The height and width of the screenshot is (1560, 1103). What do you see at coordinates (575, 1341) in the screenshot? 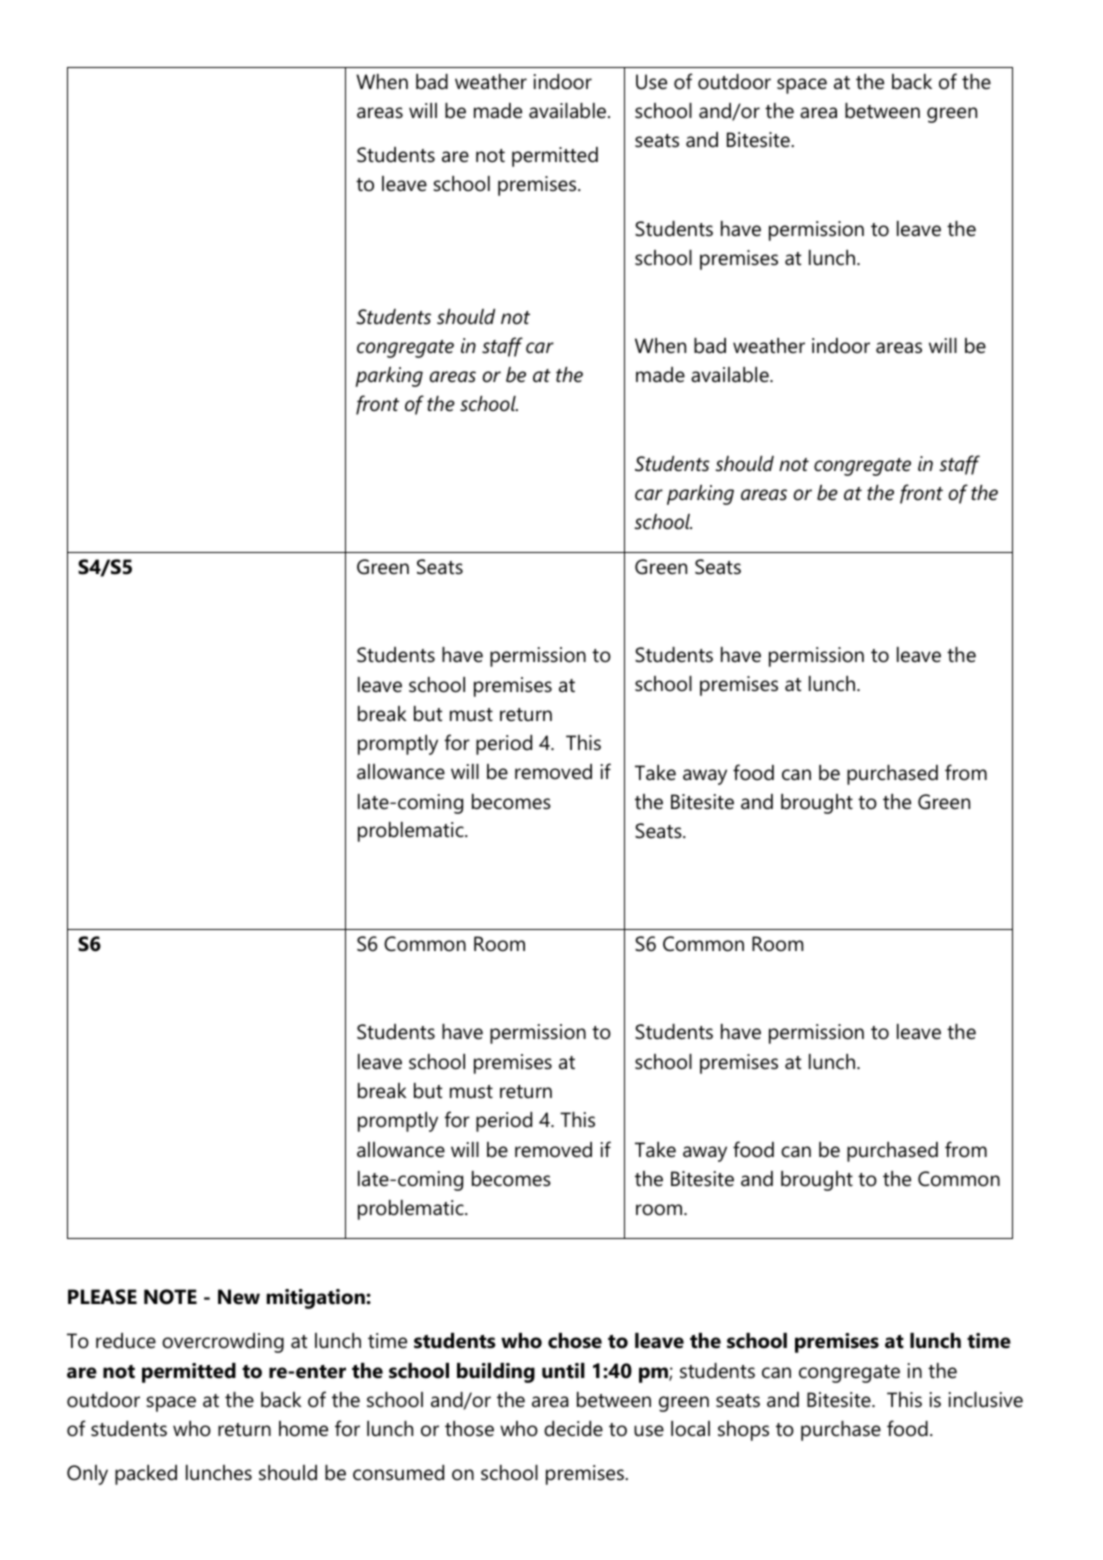
I see `chose` at bounding box center [575, 1341].
